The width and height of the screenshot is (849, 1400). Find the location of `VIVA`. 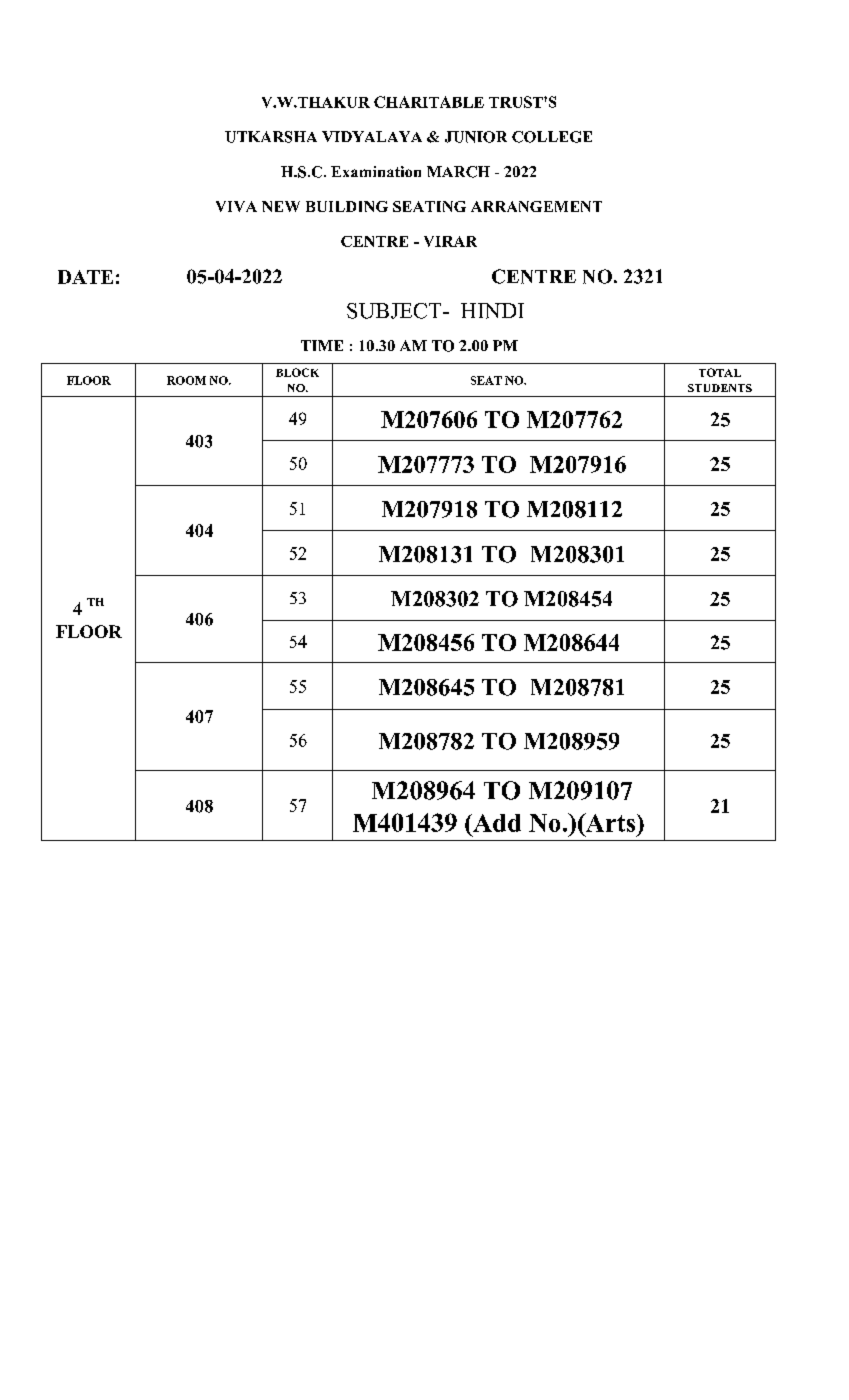

VIVA is located at coordinates (236, 206).
